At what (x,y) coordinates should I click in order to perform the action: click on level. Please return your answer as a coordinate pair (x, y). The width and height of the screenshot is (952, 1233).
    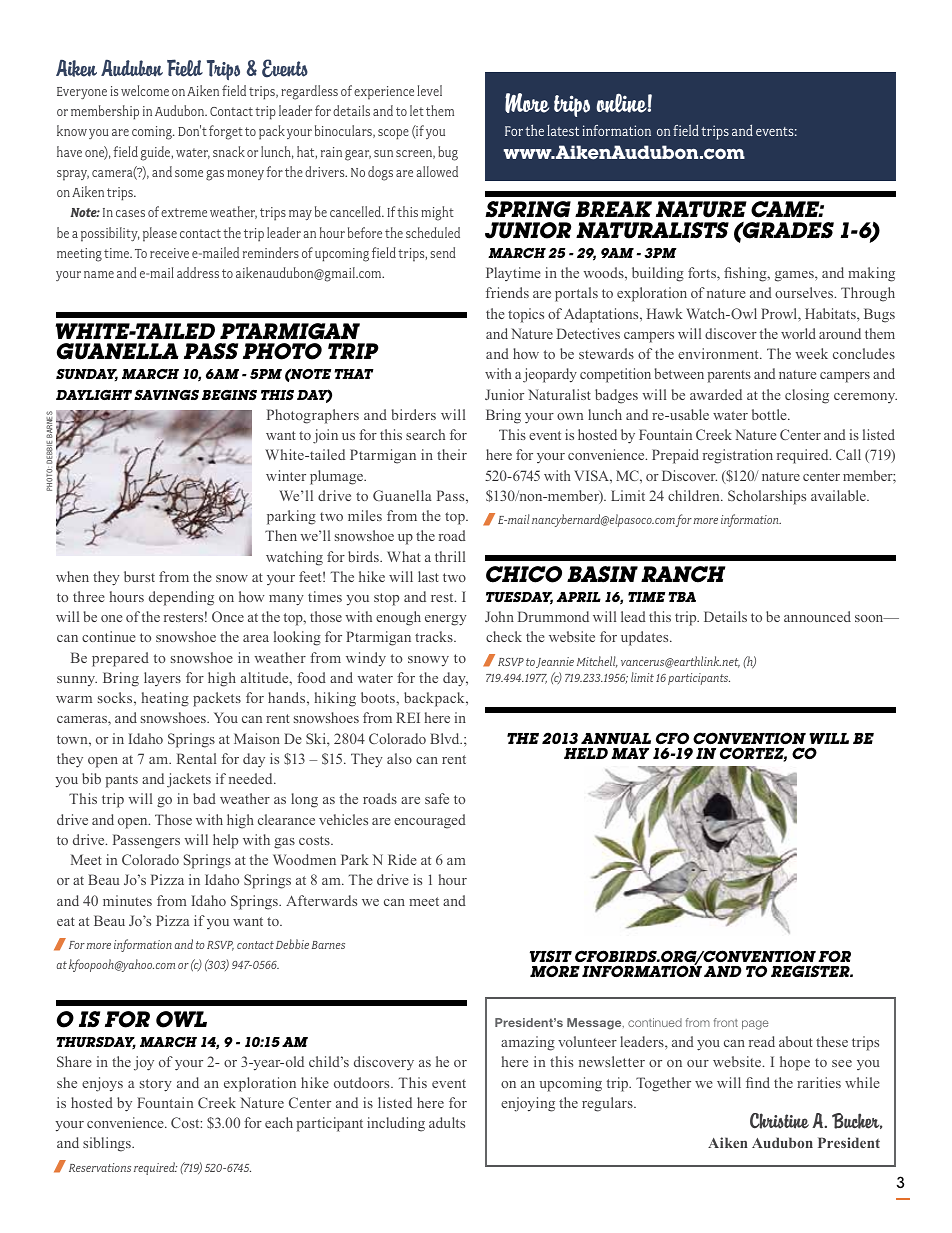
    Looking at the image, I should click on (429, 90).
